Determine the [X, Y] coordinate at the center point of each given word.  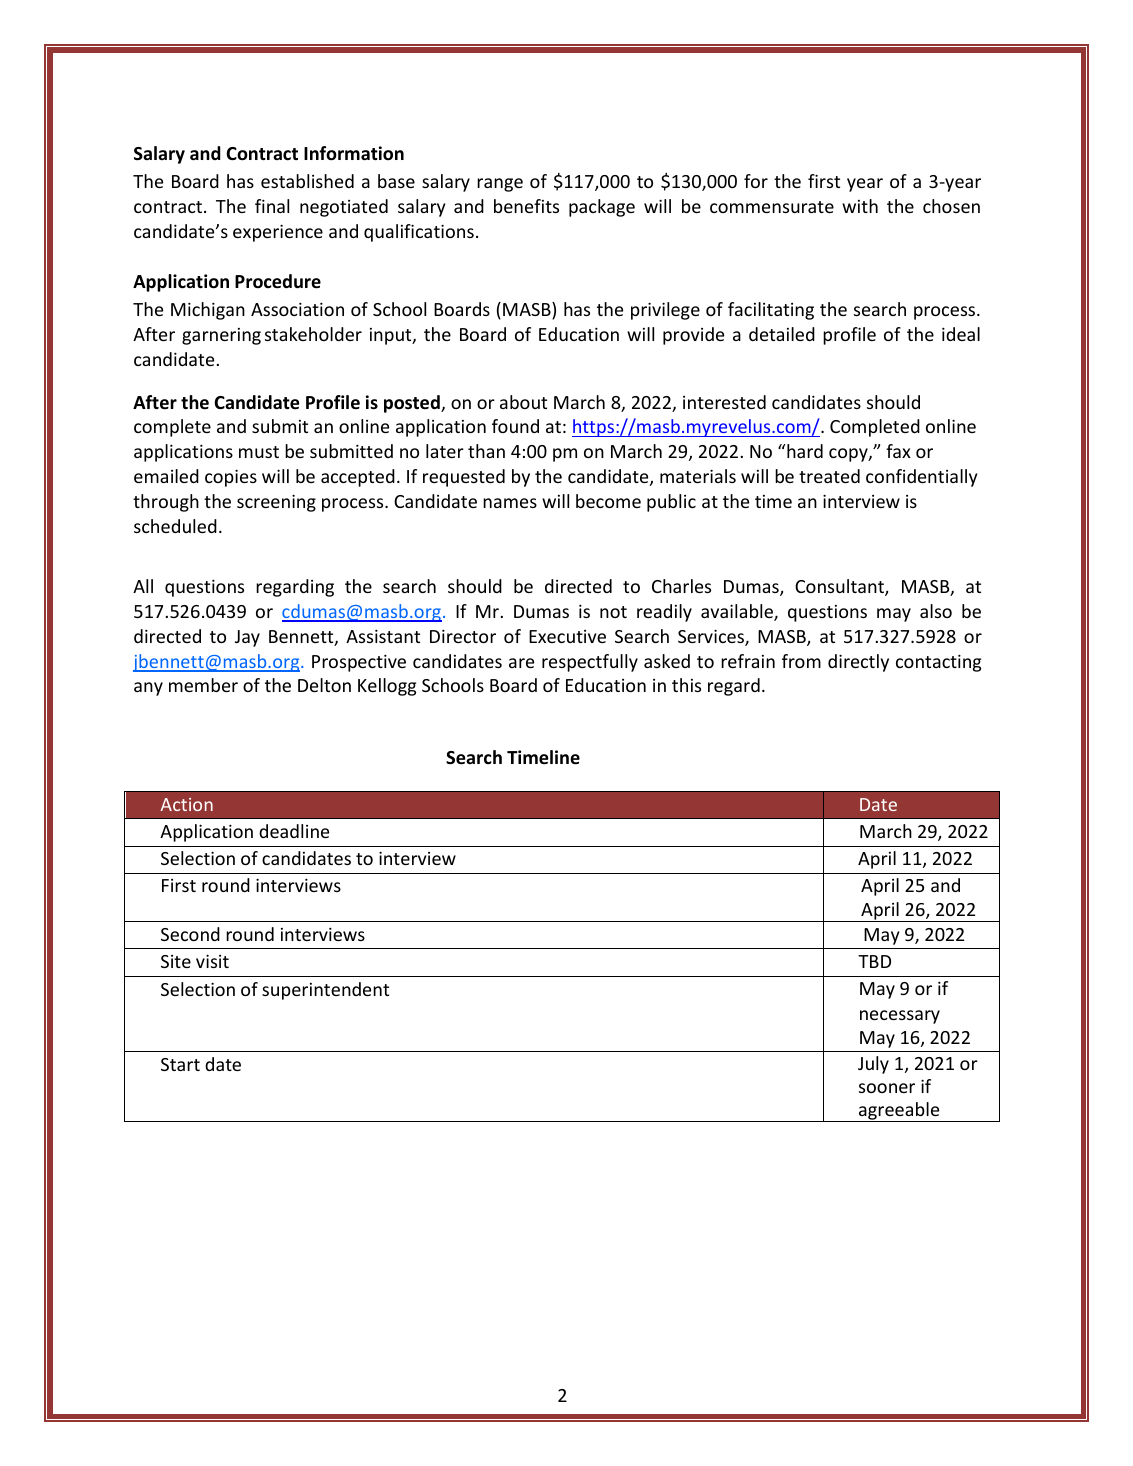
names [510, 503]
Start [180, 1064]
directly [858, 663]
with [860, 206]
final [272, 206]
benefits [526, 206]
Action [186, 804]
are [521, 663]
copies [231, 478]
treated [829, 476]
